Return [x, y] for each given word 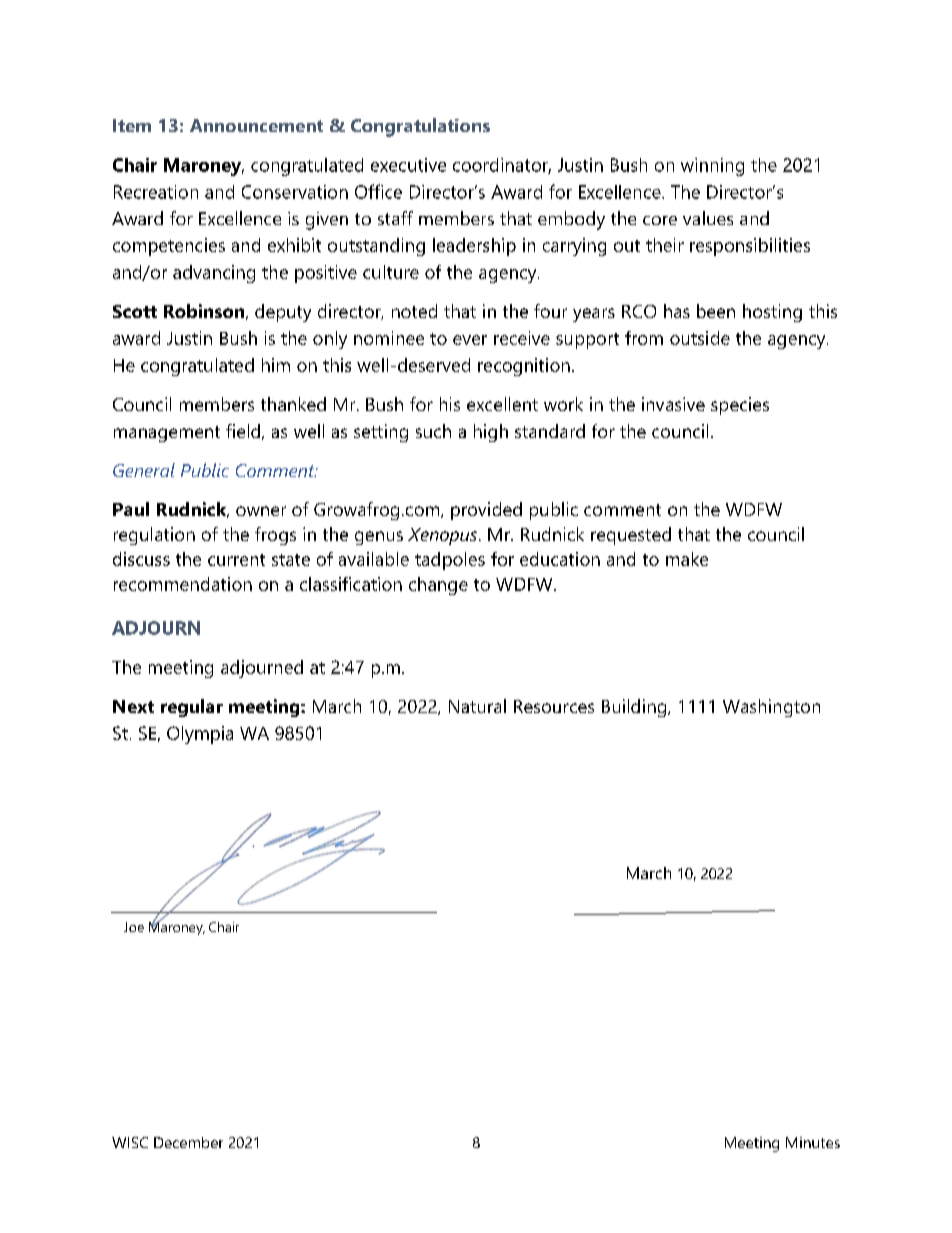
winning [712, 167]
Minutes [813, 1142]
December [188, 1142]
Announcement [256, 125]
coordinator [502, 166]
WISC [130, 1142]
